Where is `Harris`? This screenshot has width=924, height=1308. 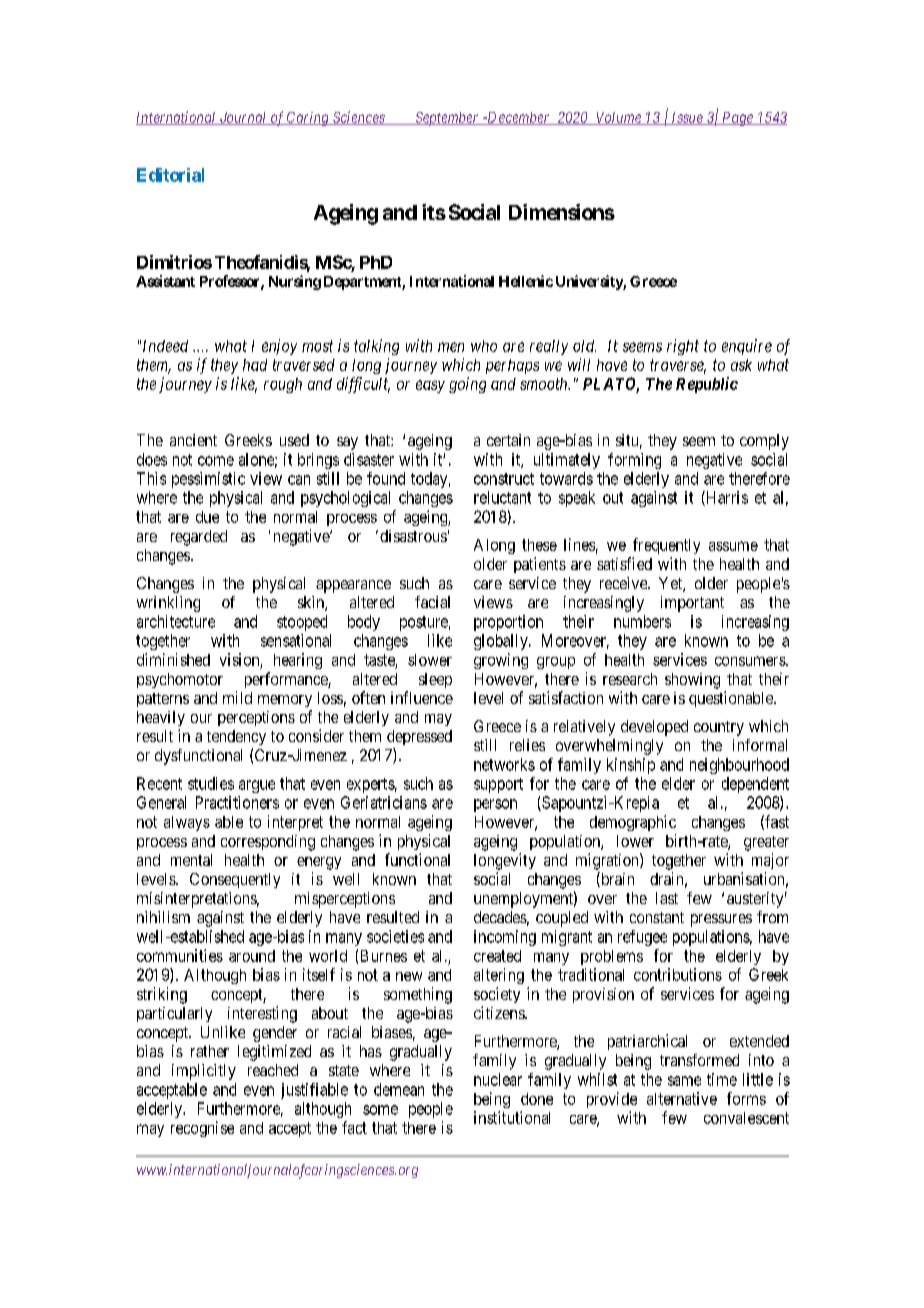
Harris is located at coordinates (726, 498).
